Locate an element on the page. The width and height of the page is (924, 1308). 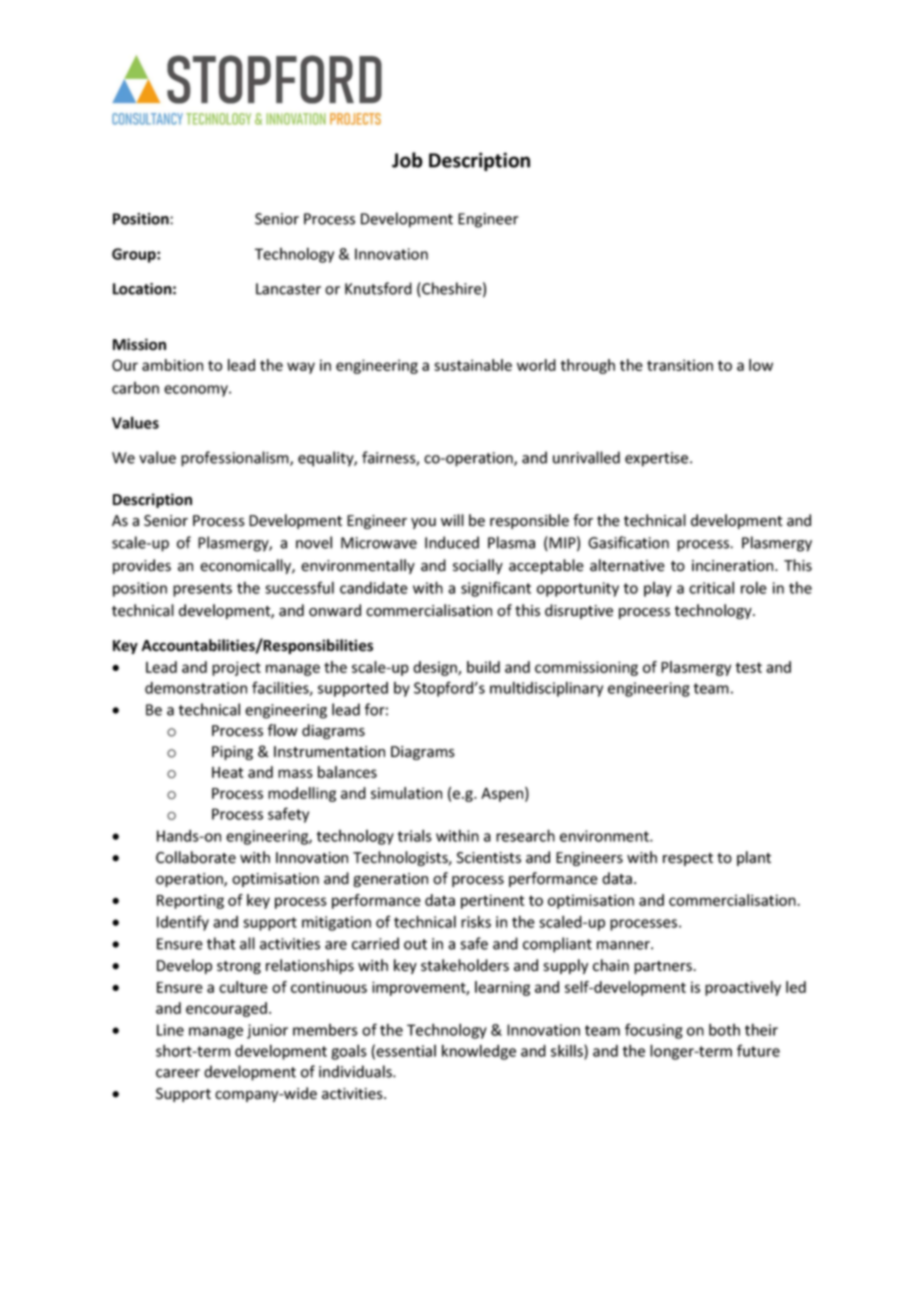
Line is located at coordinates (170, 1030).
